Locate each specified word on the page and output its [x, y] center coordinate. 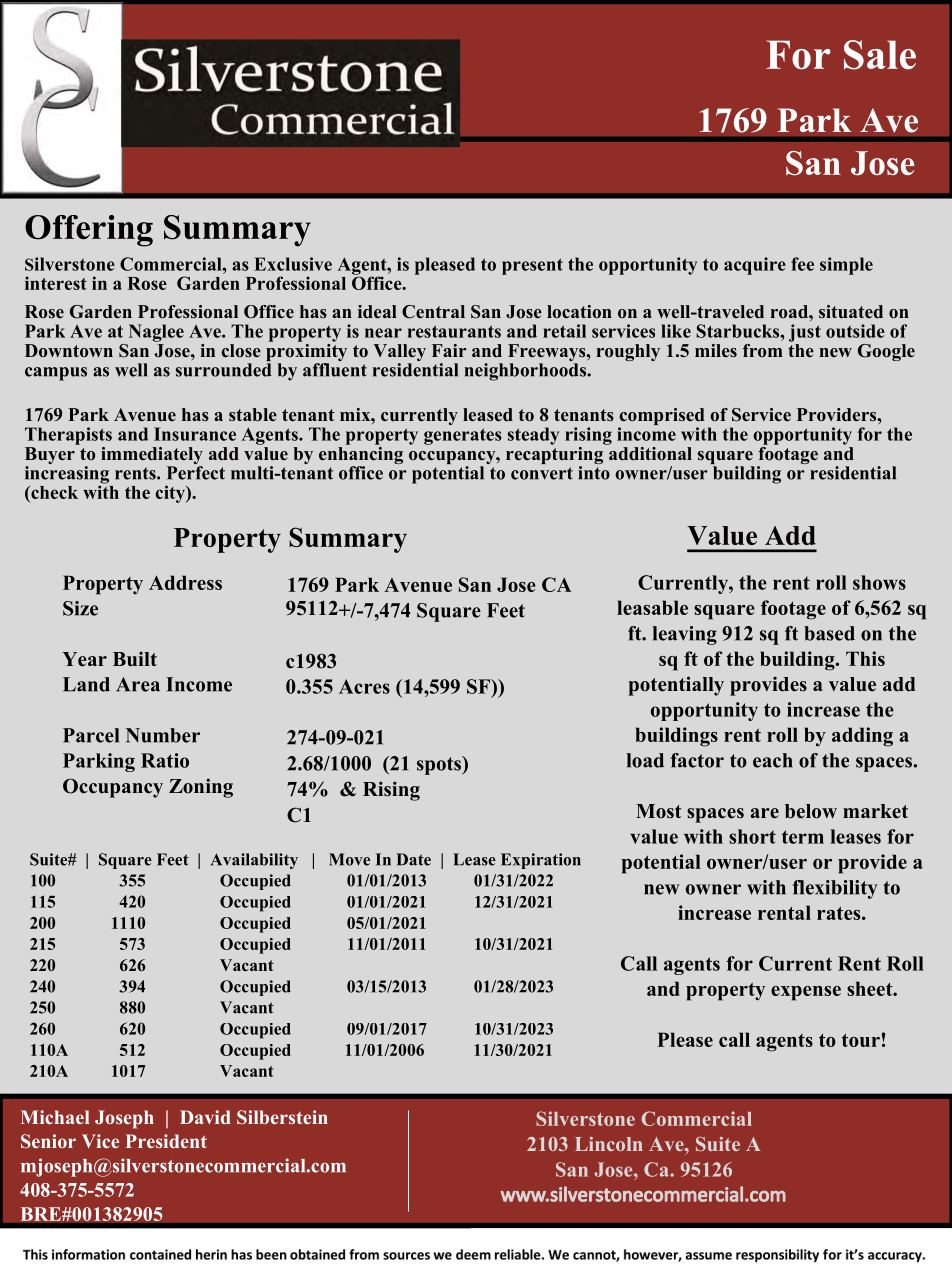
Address [185, 582]
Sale [880, 55]
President [166, 1141]
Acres [364, 686]
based [829, 633]
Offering [89, 231]
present [532, 266]
